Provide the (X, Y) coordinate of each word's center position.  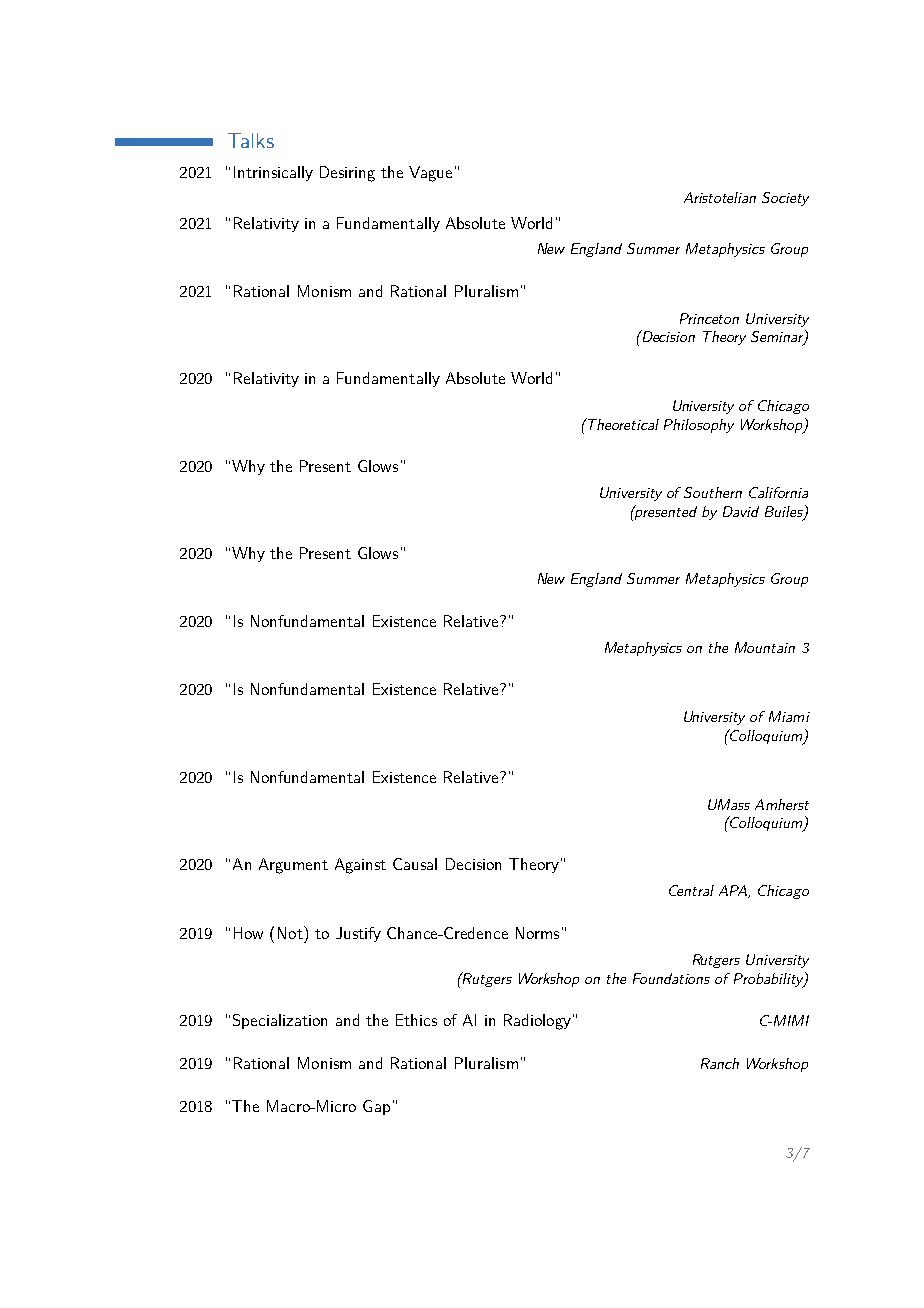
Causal (415, 864)
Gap (376, 1107)
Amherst (782, 804)
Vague (430, 174)
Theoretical (622, 424)
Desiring (347, 174)
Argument (293, 866)
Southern (713, 492)
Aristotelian (720, 197)
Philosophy (699, 426)
